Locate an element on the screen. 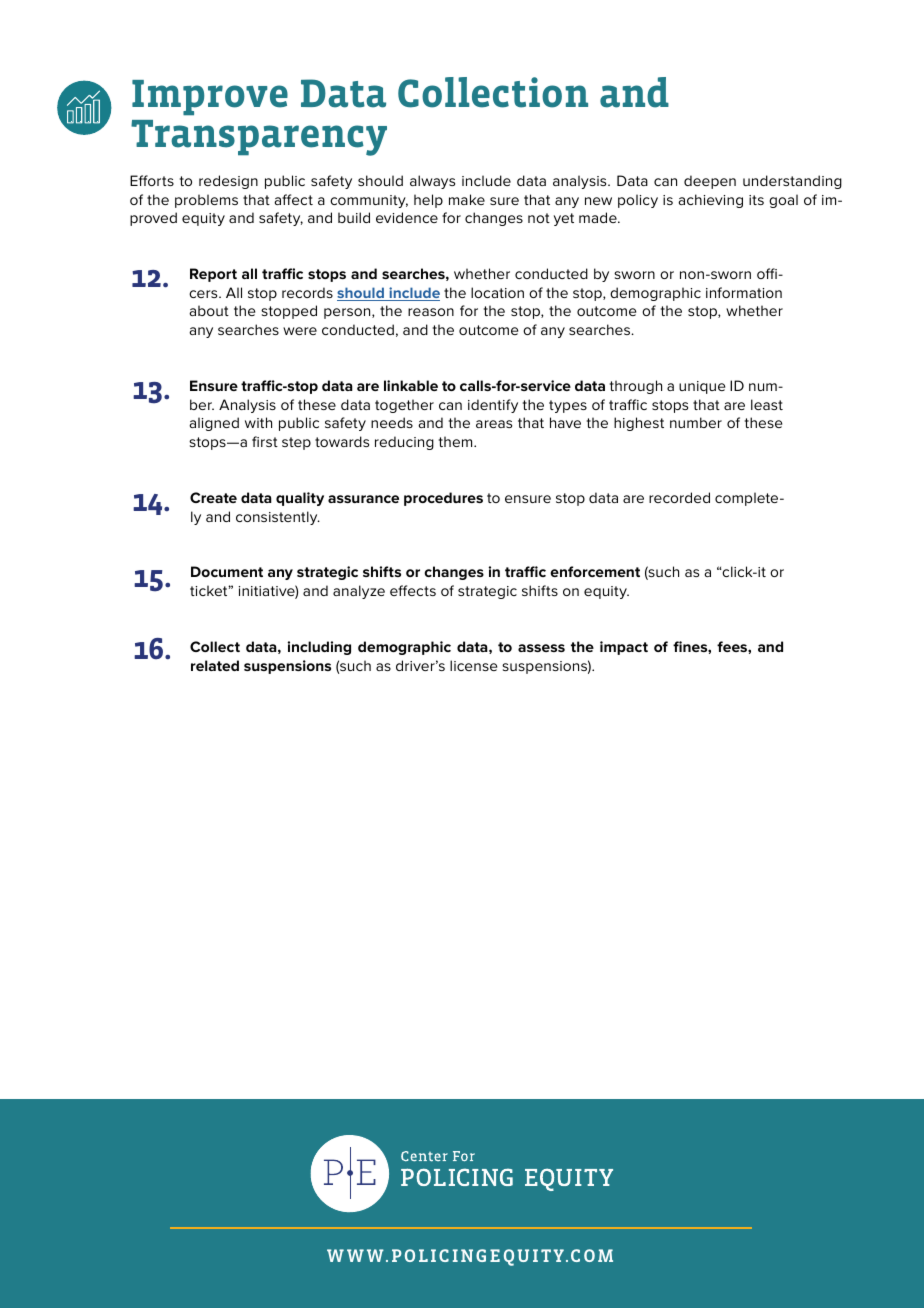 The width and height of the screenshot is (924, 1308). recorded is located at coordinates (679, 497).
